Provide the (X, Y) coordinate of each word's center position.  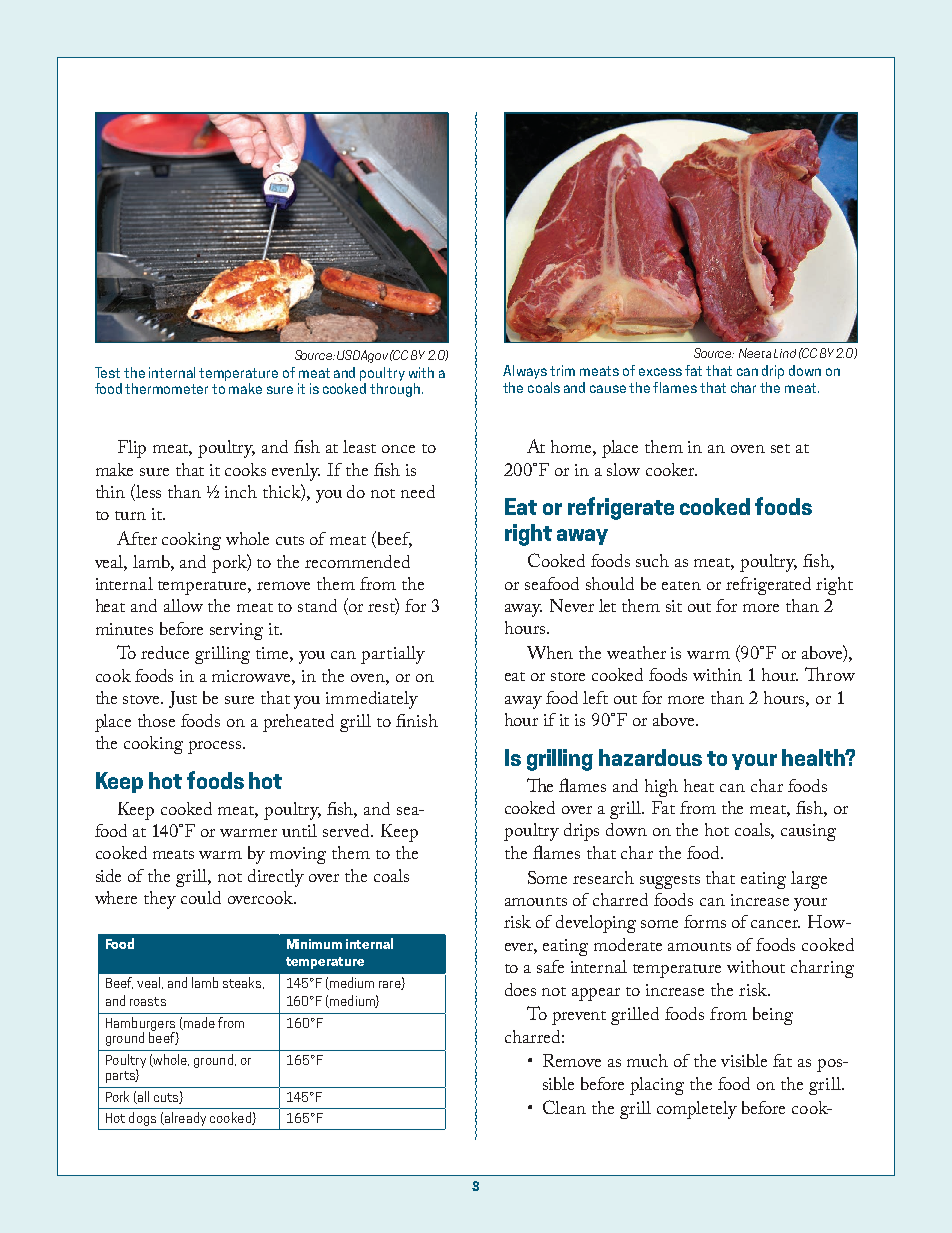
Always (525, 372)
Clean (564, 1107)
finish (417, 720)
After (137, 538)
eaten (681, 585)
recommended (357, 561)
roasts (148, 1001)
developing (596, 924)
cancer (775, 924)
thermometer (166, 388)
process (216, 747)
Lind (785, 353)
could (201, 897)
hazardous (650, 757)
